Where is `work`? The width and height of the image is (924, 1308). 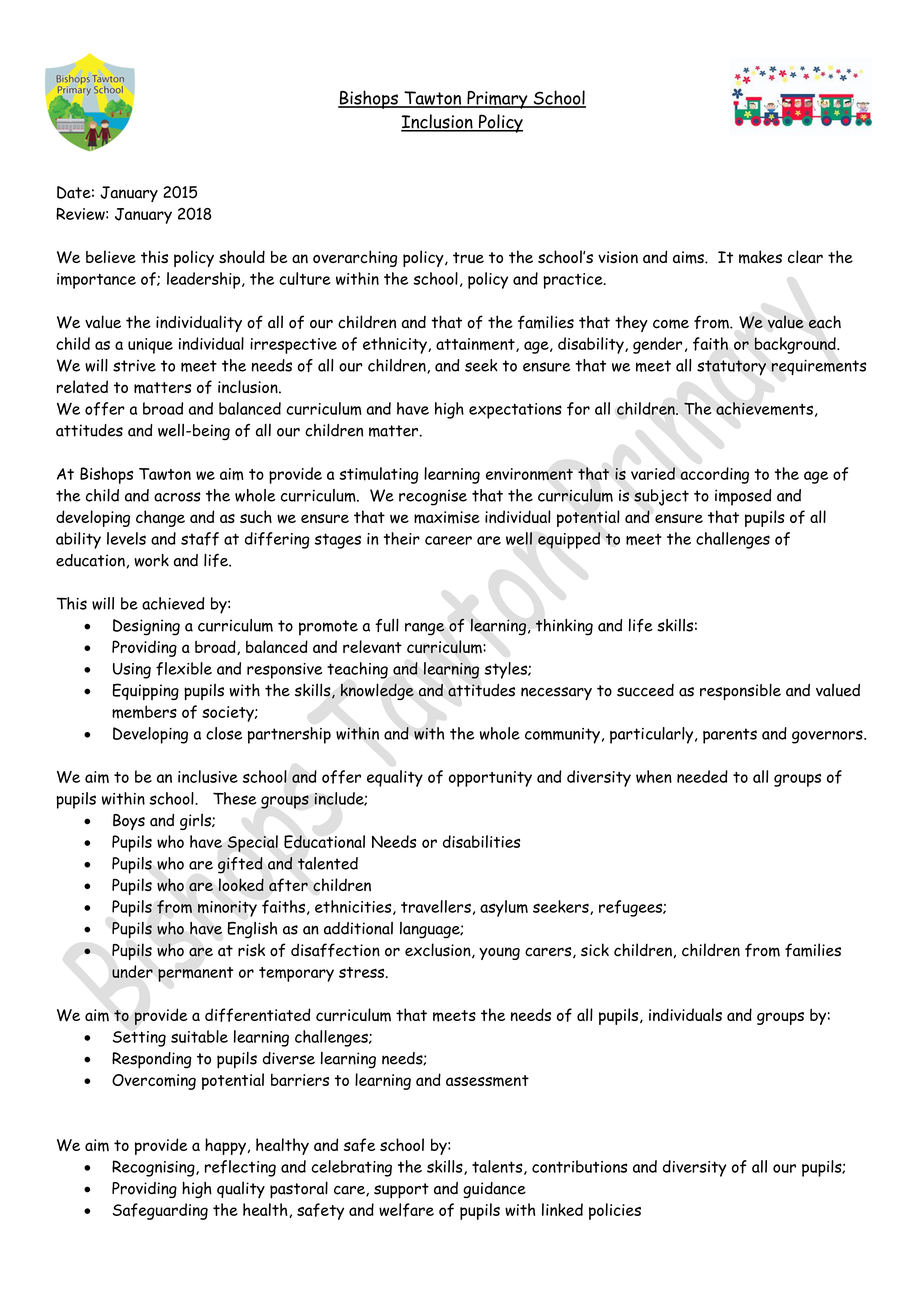
work is located at coordinates (151, 560).
